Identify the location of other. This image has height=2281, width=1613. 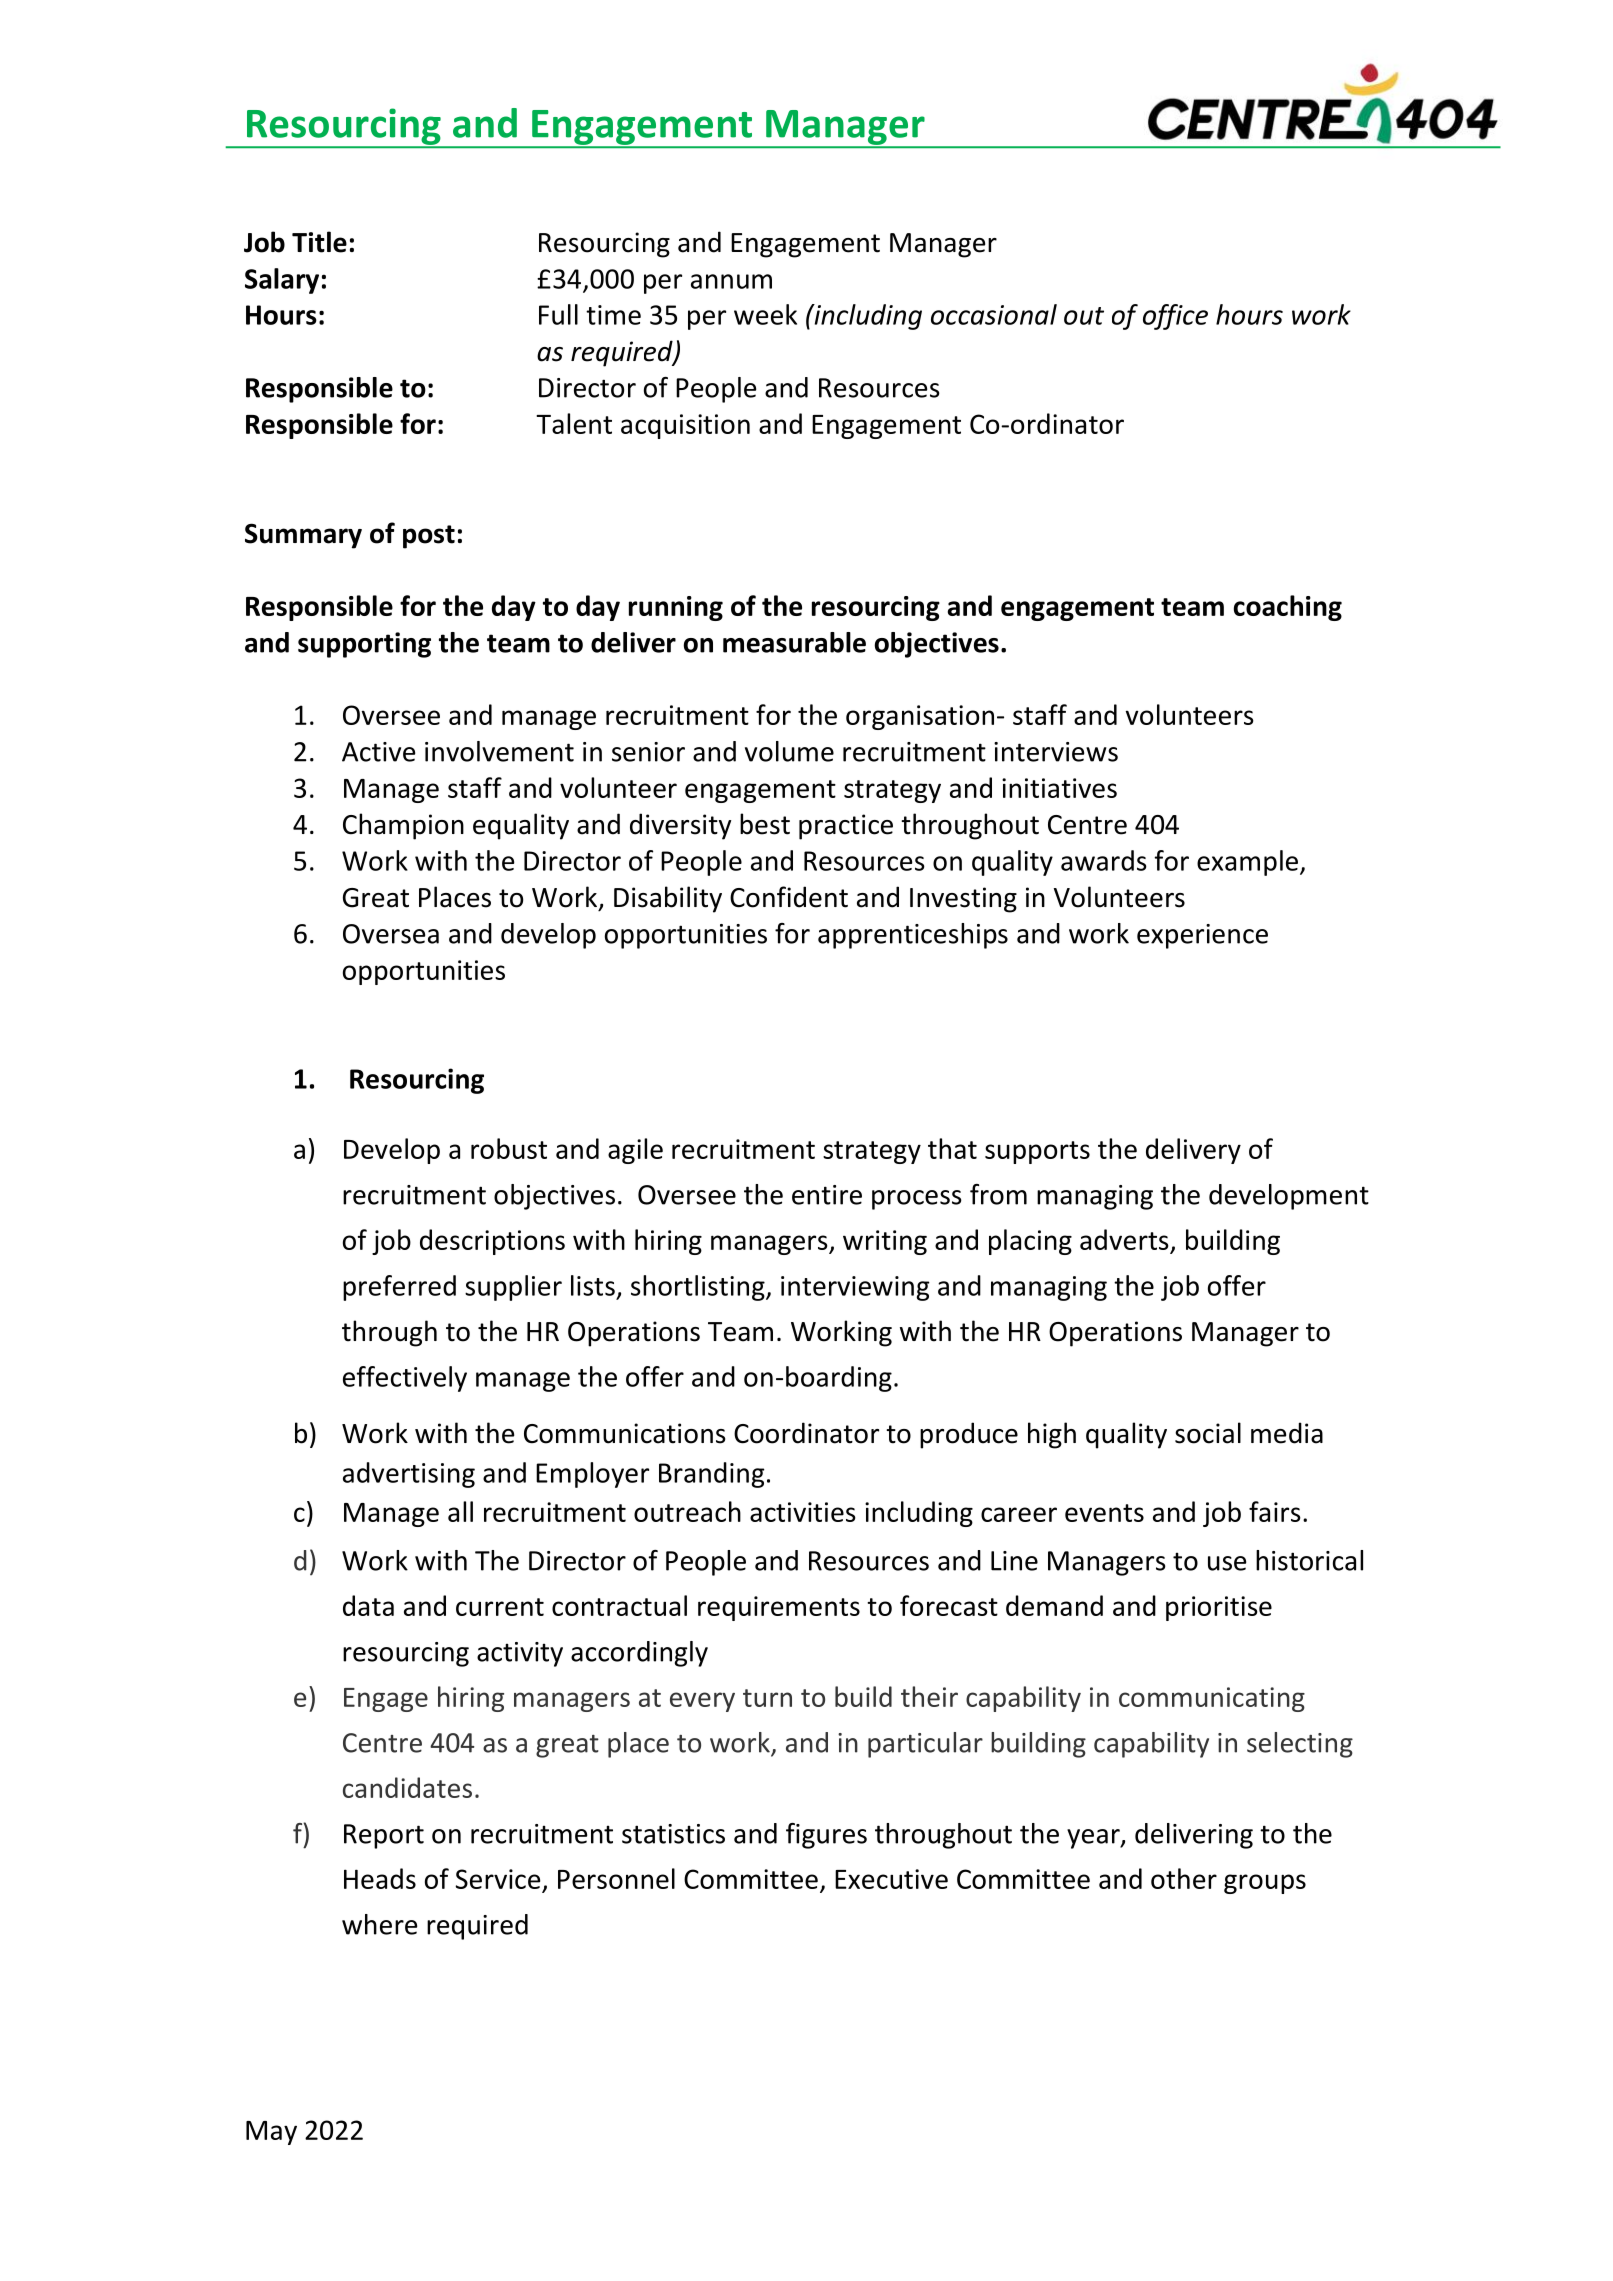
(1184, 1878).
